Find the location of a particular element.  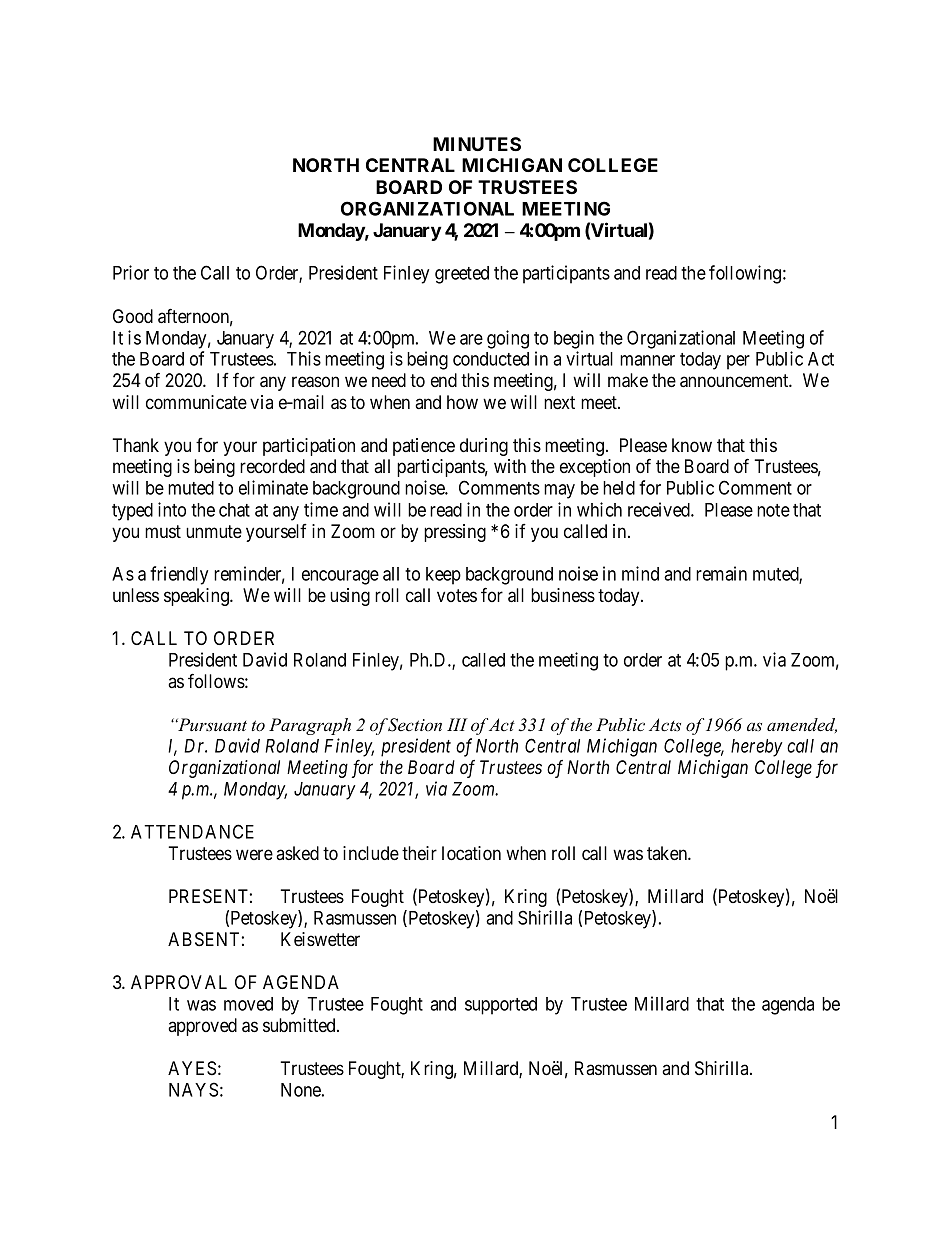

recorded is located at coordinates (272, 466).
